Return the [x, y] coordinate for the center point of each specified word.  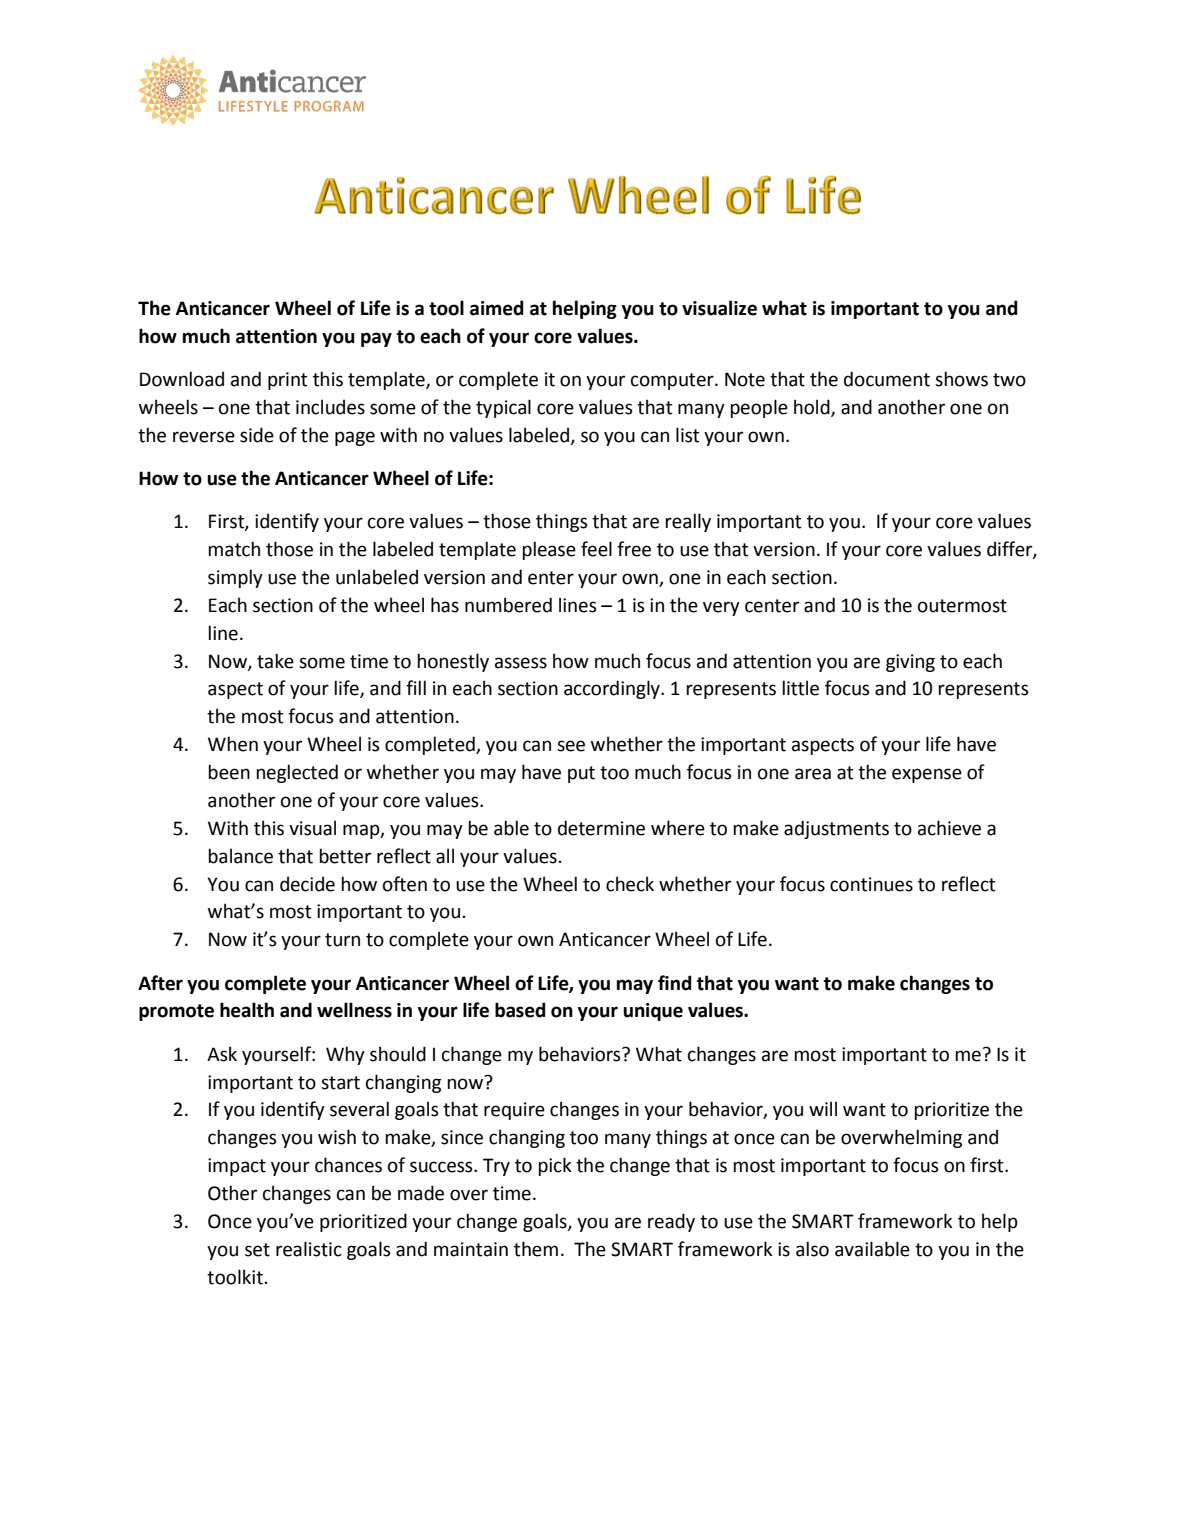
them [536, 1249]
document [887, 379]
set [257, 1250]
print [287, 381]
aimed [497, 308]
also [812, 1249]
